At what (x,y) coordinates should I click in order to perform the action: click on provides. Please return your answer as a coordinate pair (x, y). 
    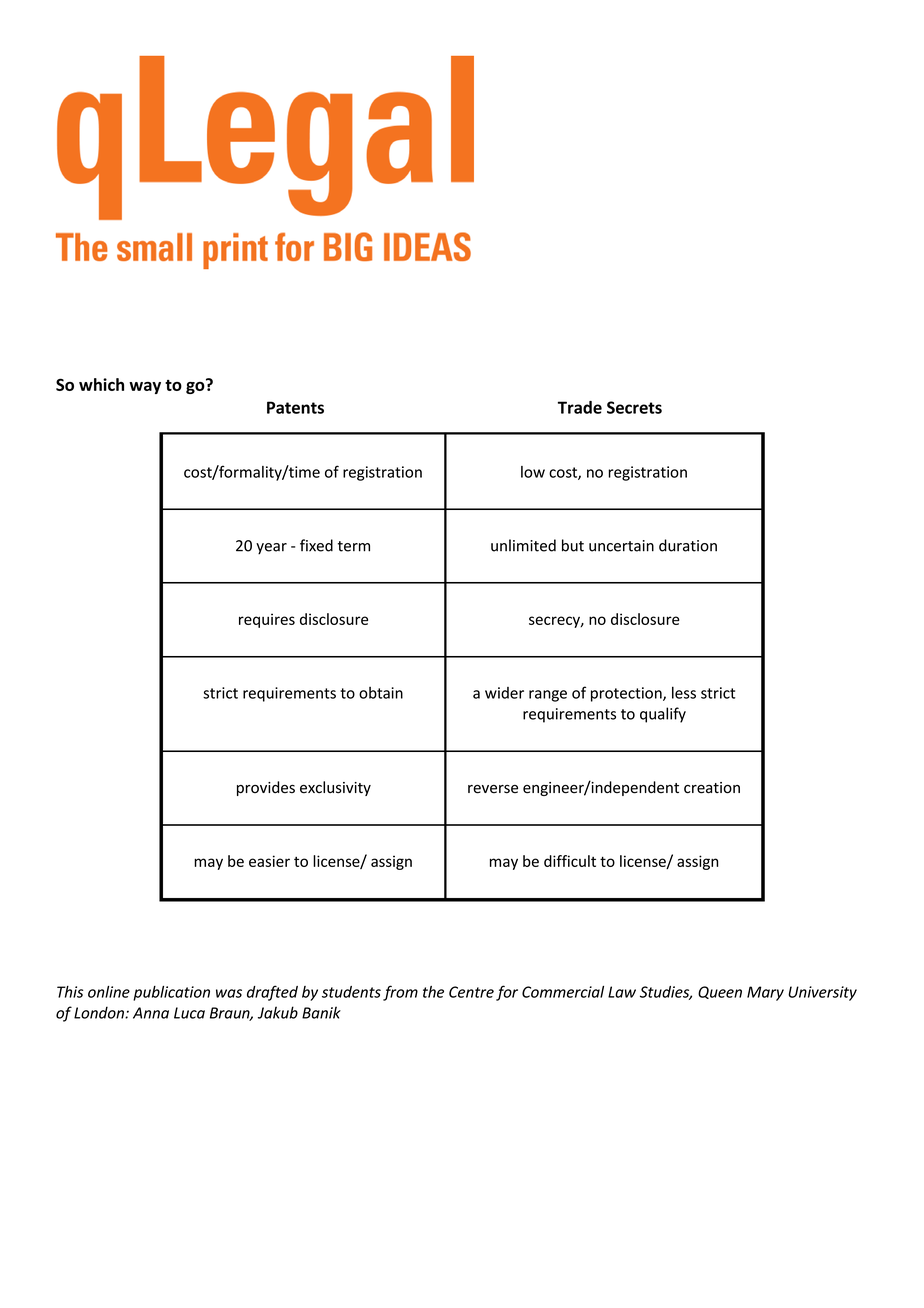
    Looking at the image, I should click on (266, 788).
